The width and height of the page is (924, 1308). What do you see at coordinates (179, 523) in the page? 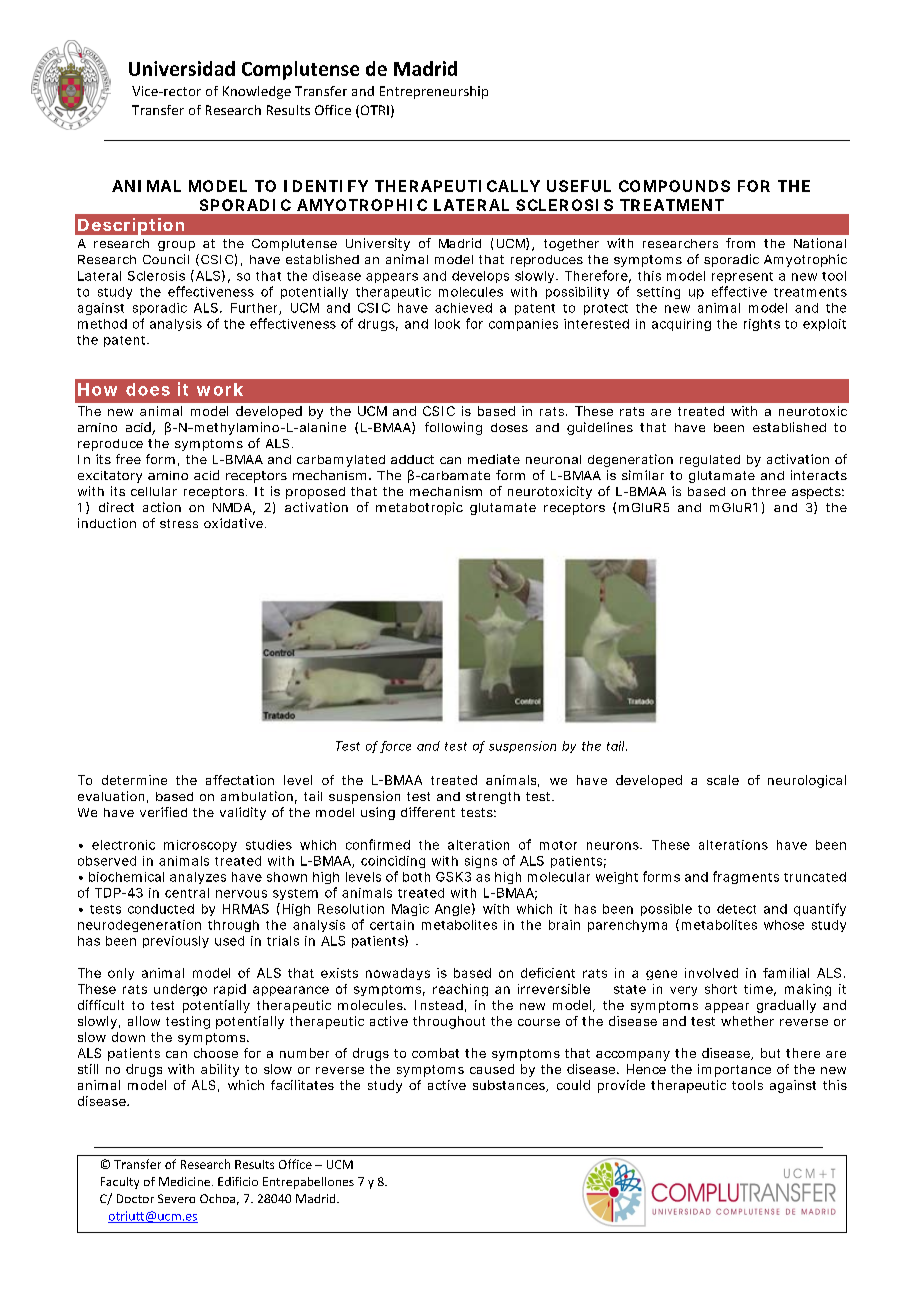
I see `stress` at bounding box center [179, 523].
